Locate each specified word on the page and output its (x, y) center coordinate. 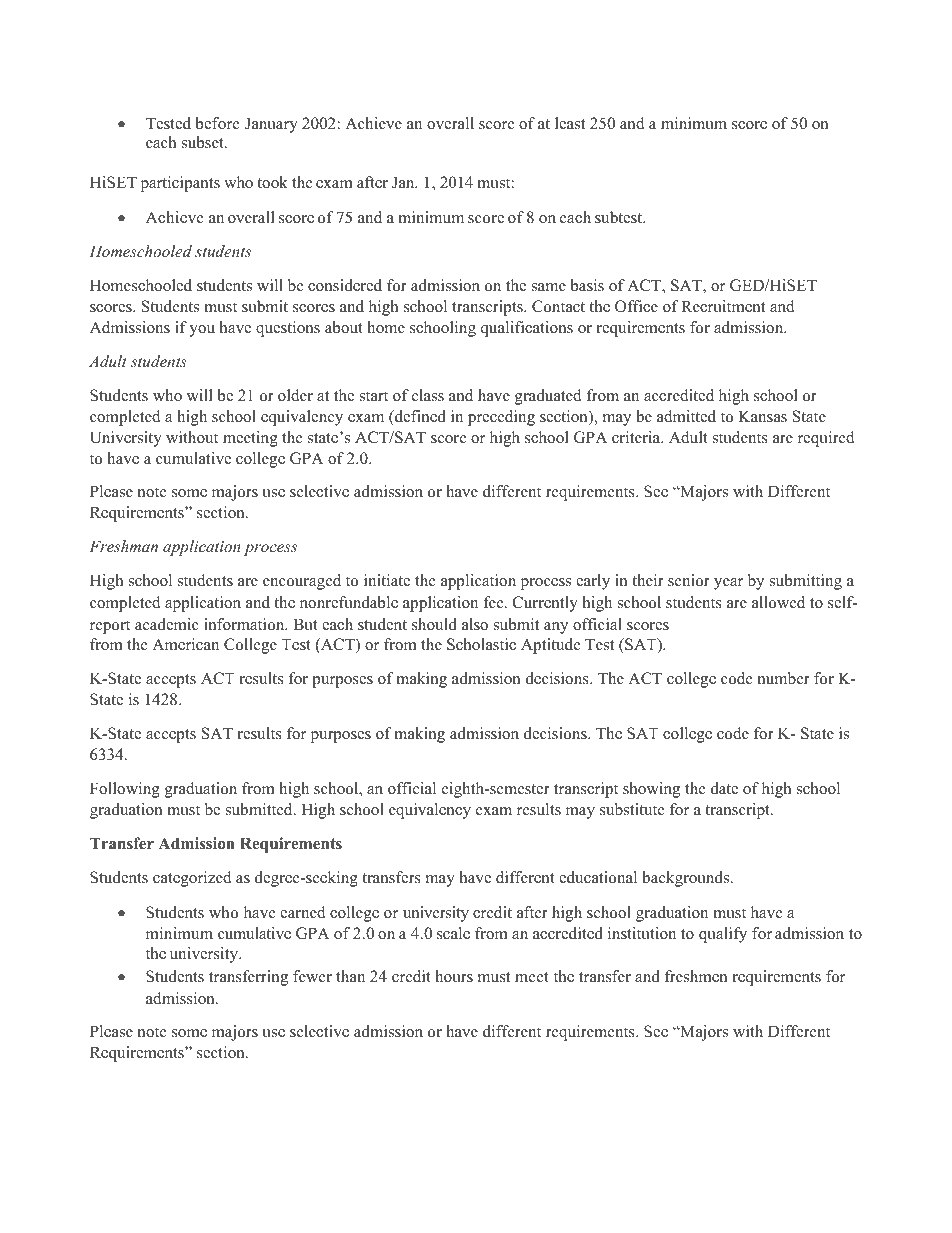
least (570, 123)
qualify (723, 935)
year (728, 584)
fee (494, 602)
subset (204, 142)
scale (453, 933)
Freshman (123, 546)
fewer (312, 976)
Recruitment (723, 306)
